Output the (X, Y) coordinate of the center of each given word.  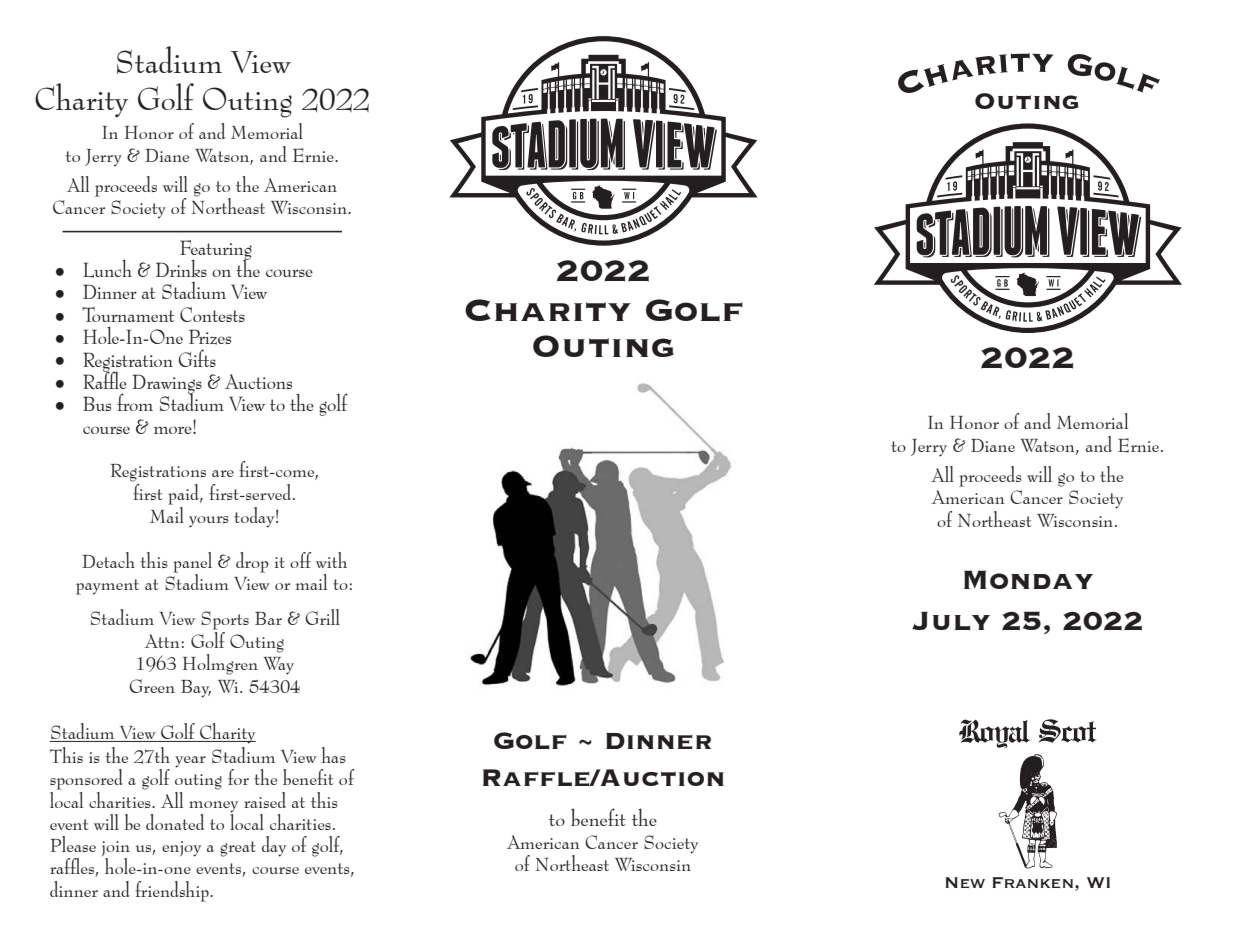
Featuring (216, 251)
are (223, 473)
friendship (173, 891)
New (965, 882)
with (331, 560)
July (951, 620)
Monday (1028, 579)
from (135, 402)
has (334, 755)
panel (192, 563)
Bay (196, 689)
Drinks (181, 268)
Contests (212, 314)
